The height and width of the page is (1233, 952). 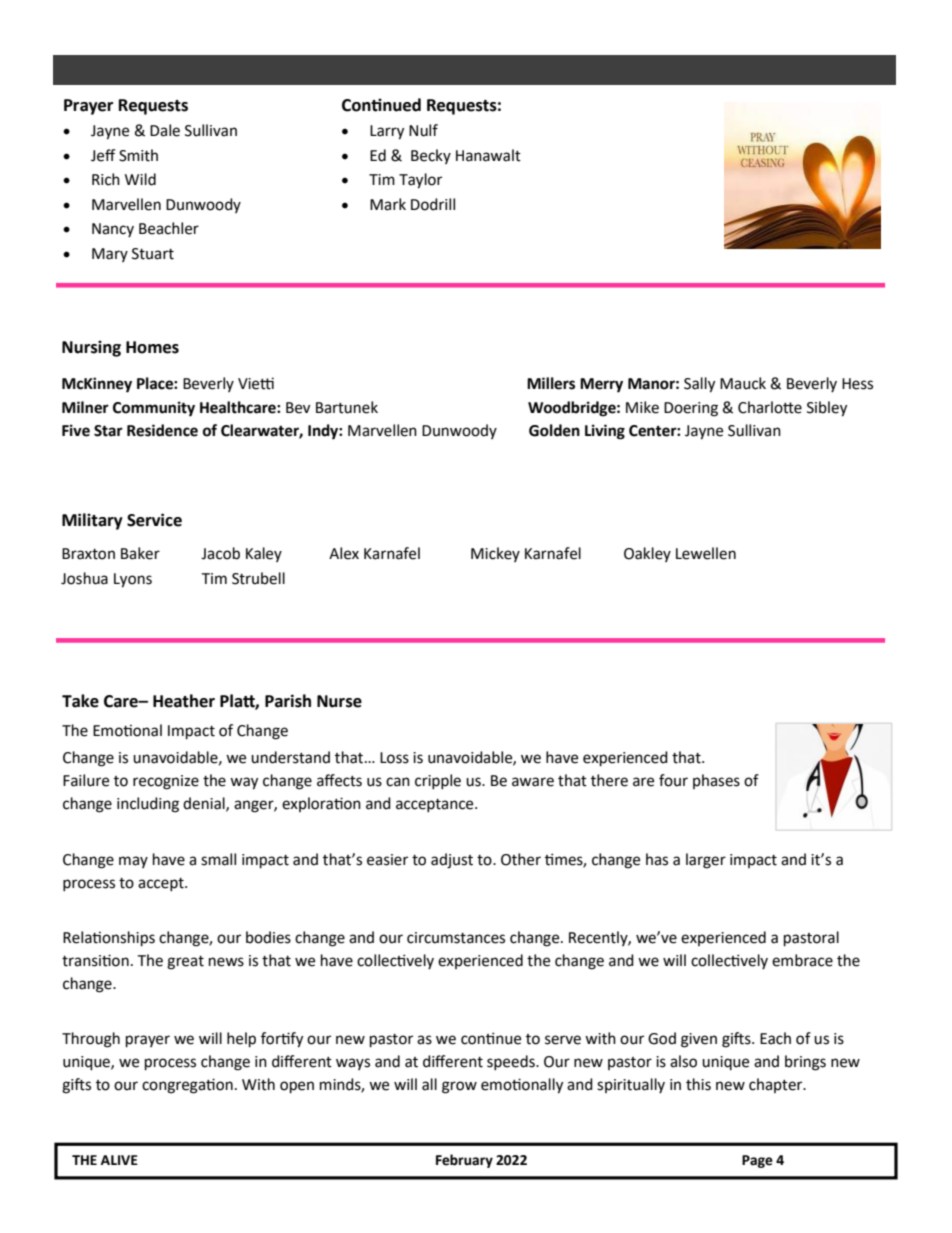 What do you see at coordinates (551, 383) in the page?
I see `Millers` at bounding box center [551, 383].
